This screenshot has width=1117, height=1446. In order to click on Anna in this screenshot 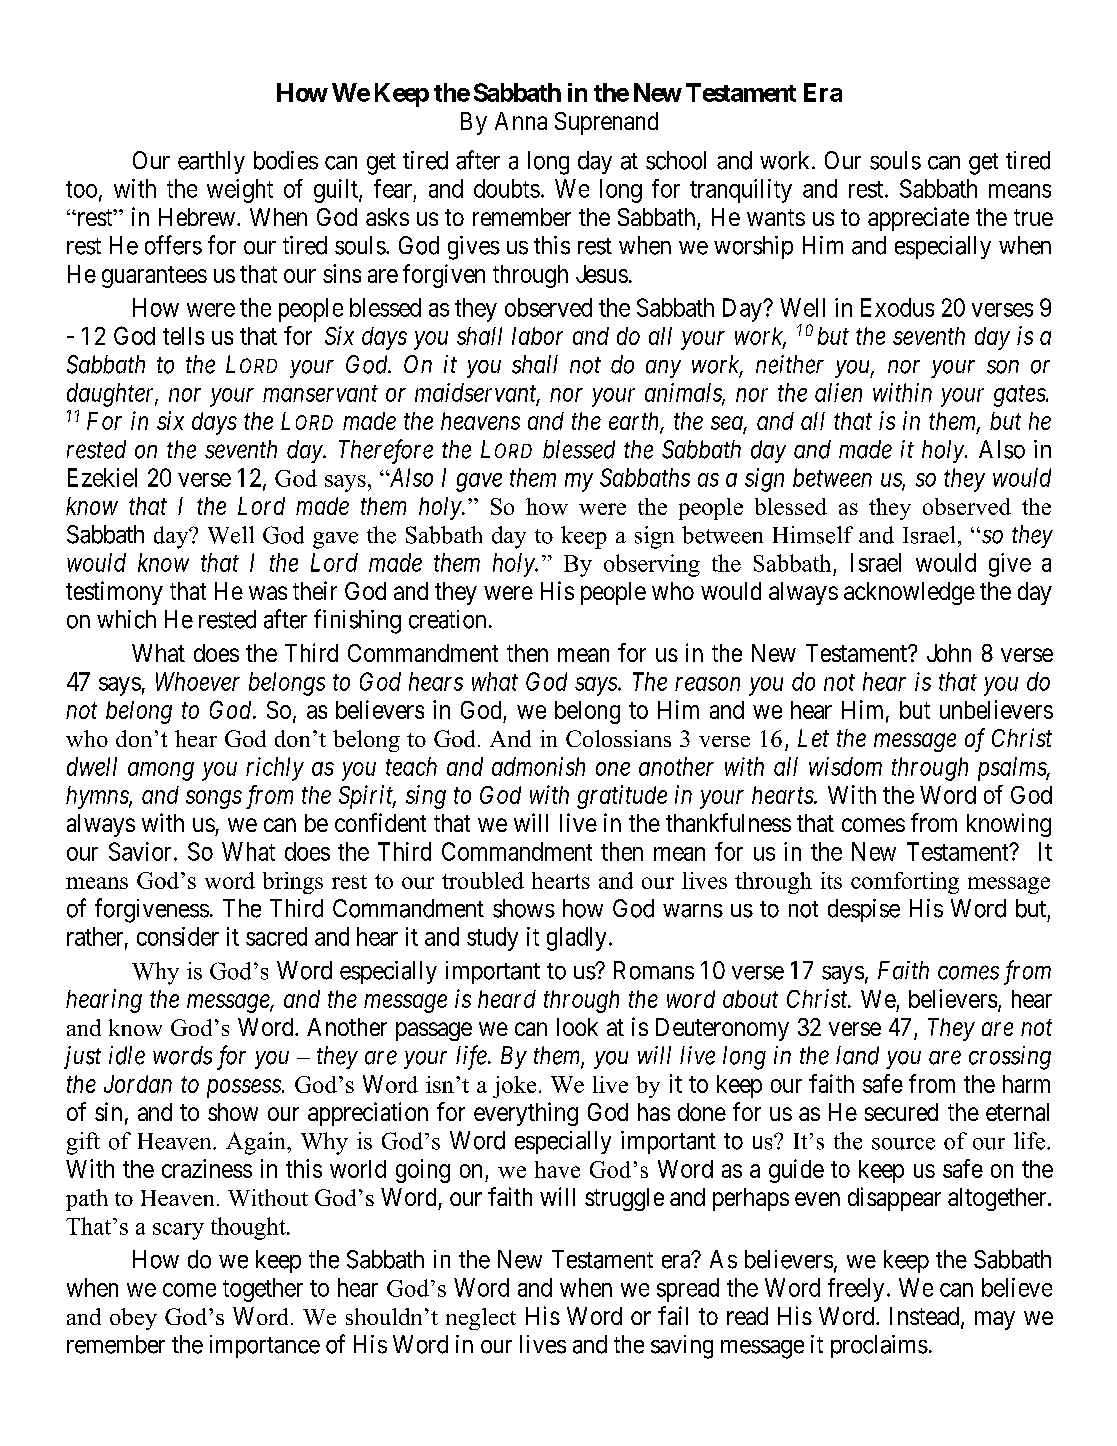, I will do `click(521, 121)`.
